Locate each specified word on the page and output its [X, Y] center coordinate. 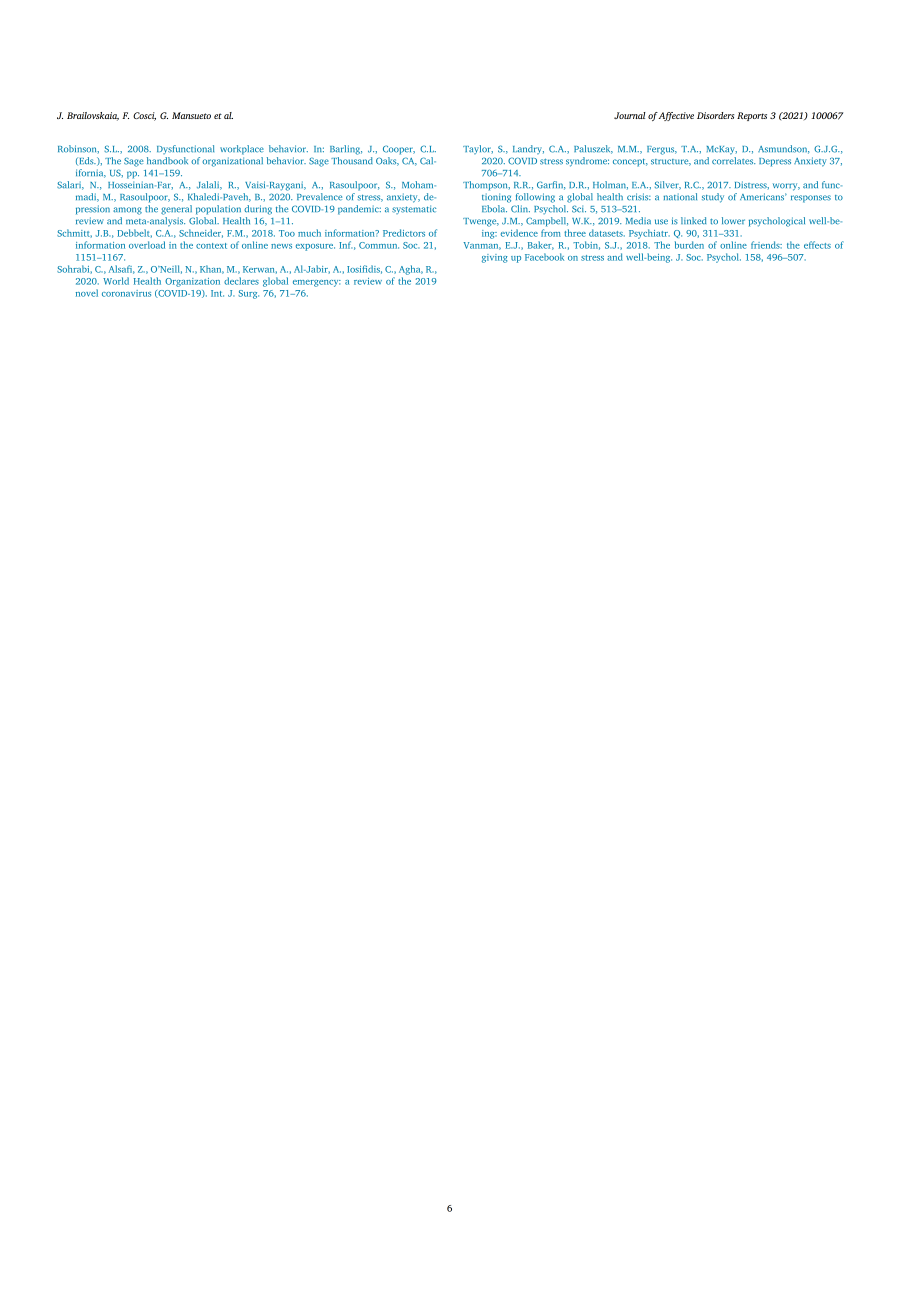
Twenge [481, 222]
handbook [167, 161]
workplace [242, 150]
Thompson [486, 186]
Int [217, 293]
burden [689, 245]
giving [495, 258]
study [713, 198]
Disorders [715, 115]
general [176, 210]
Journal [630, 115]
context [211, 246]
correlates [733, 161]
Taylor [478, 149]
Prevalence [319, 197]
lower [733, 221]
